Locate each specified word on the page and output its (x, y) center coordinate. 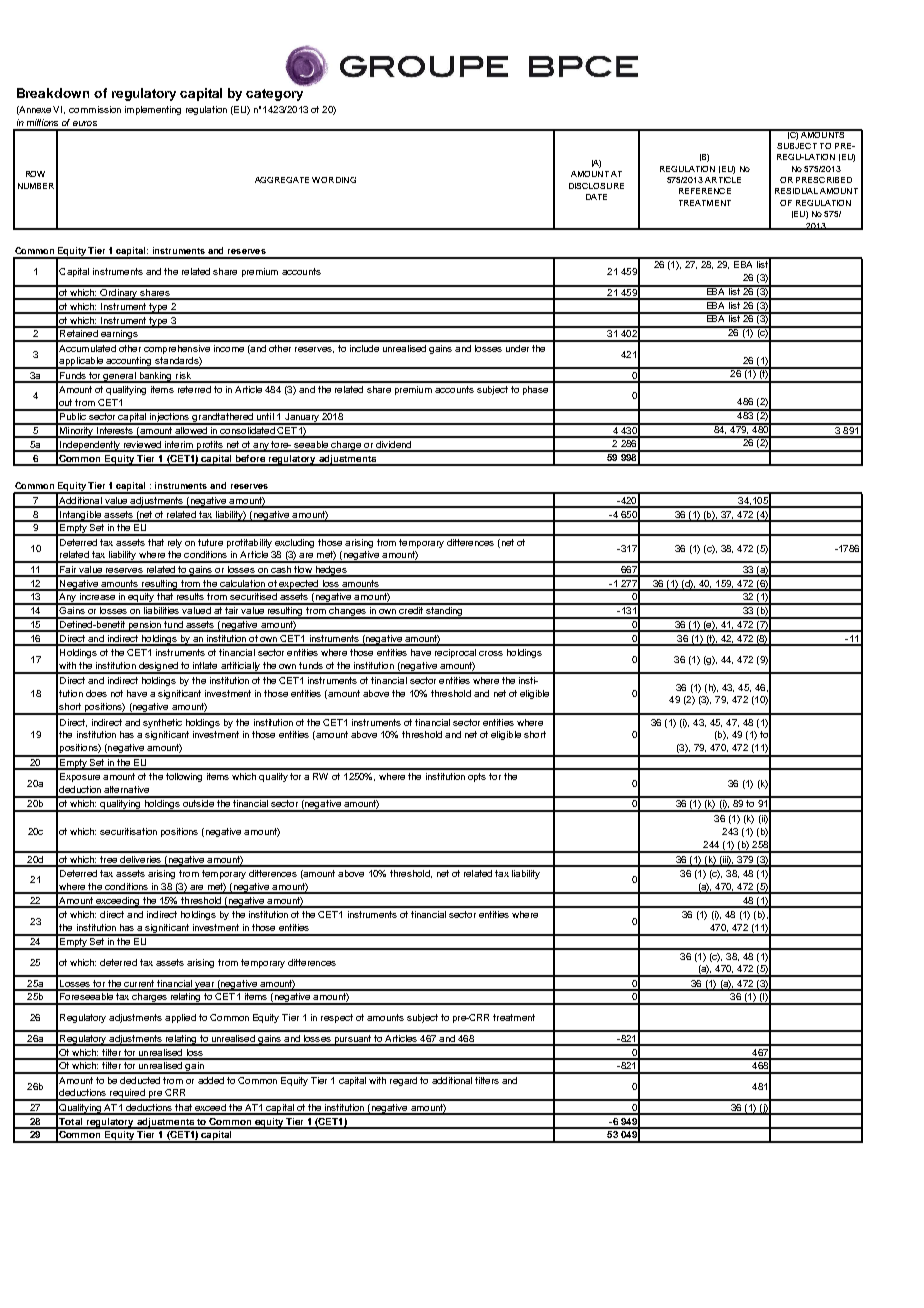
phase (535, 390)
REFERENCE (705, 191)
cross (491, 653)
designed (158, 667)
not (117, 693)
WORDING (334, 180)
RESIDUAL (796, 191)
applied (180, 1018)
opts (477, 777)
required (127, 1095)
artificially (240, 667)
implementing (153, 110)
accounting (129, 363)
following (184, 777)
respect (337, 1018)
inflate (205, 665)
